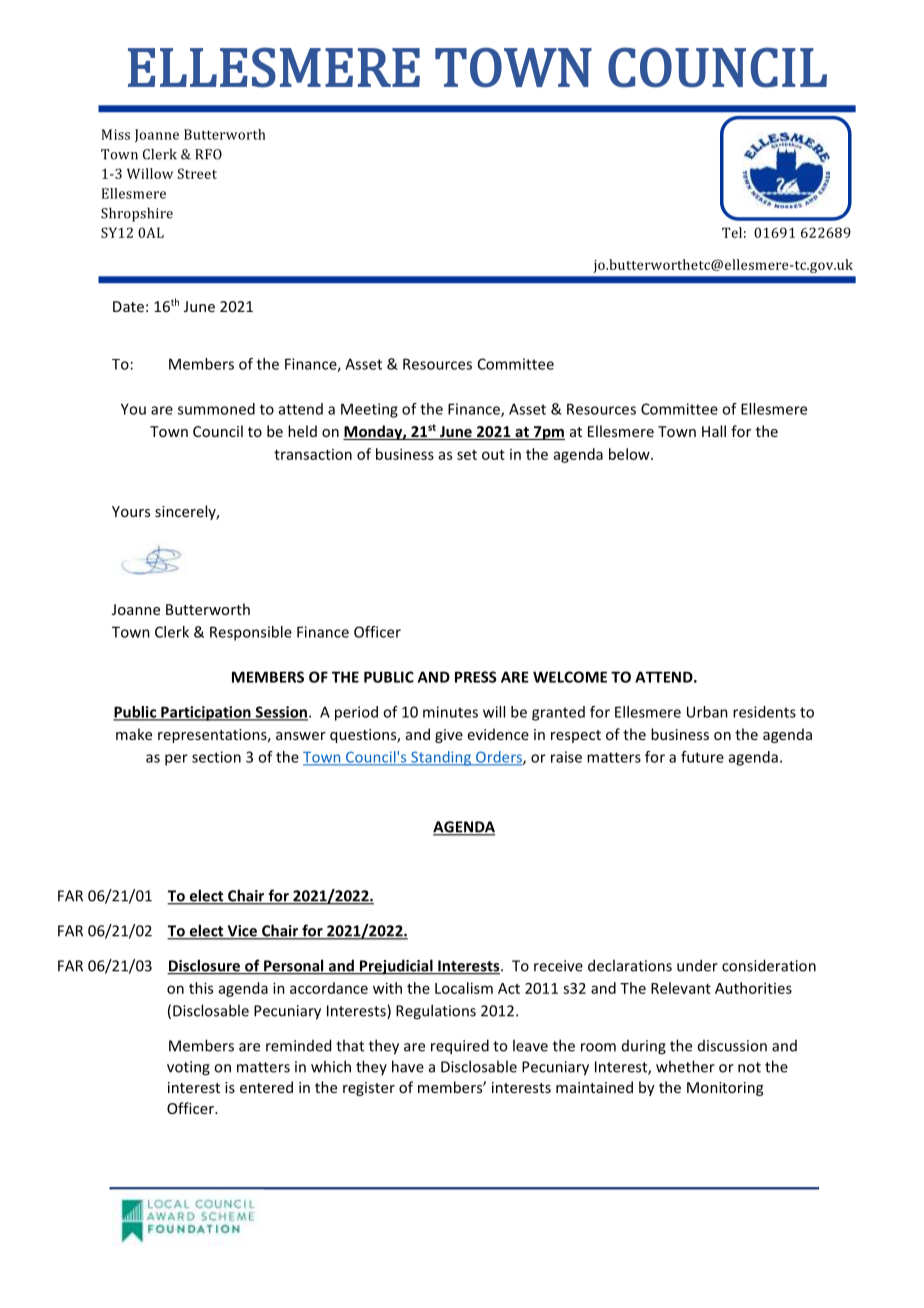 The height and width of the image is (1308, 924). Describe the element at coordinates (714, 431) in the image. I see `Hall` at that location.
